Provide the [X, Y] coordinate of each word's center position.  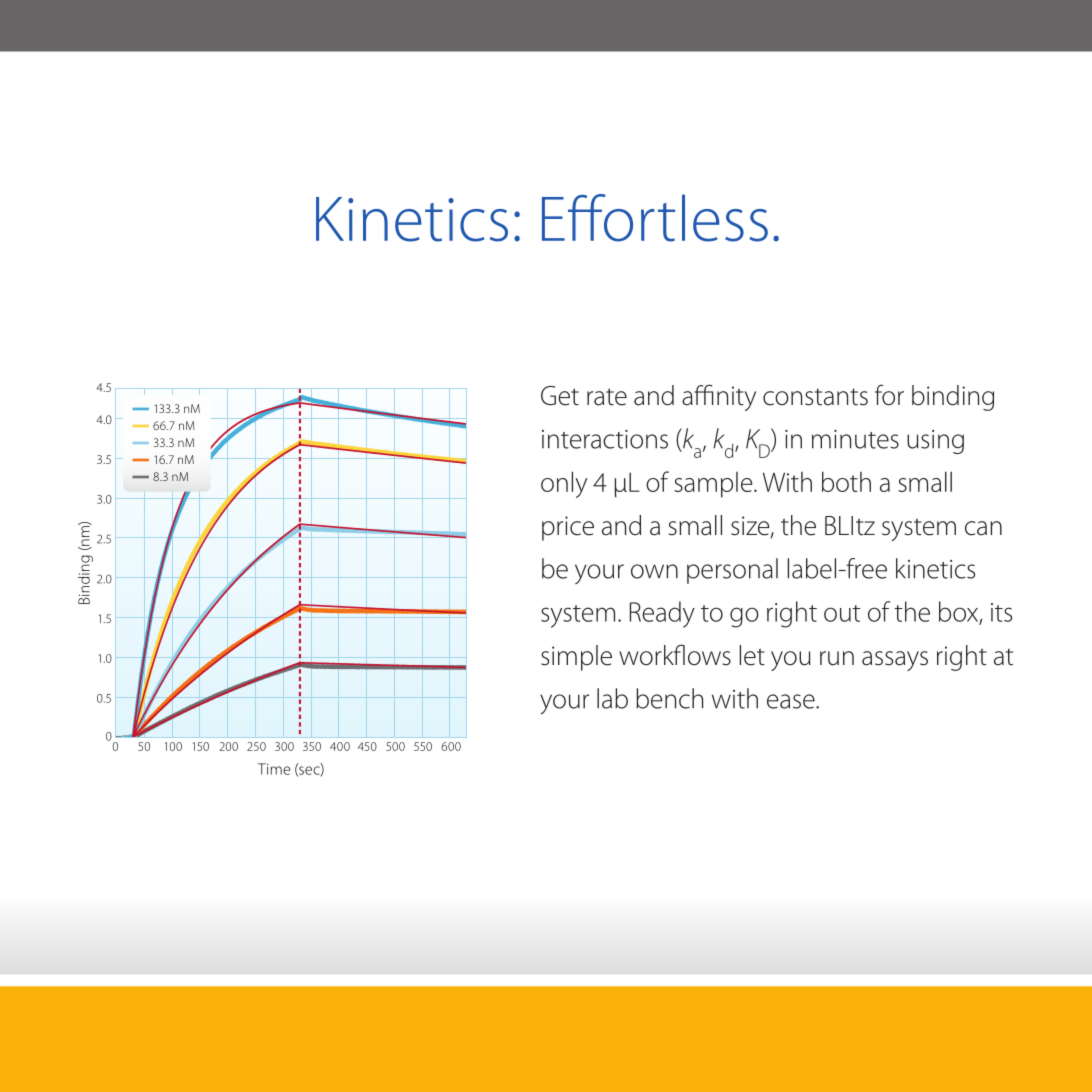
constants [815, 397]
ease [792, 701]
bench [669, 698]
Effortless [655, 218]
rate [607, 397]
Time [274, 769]
